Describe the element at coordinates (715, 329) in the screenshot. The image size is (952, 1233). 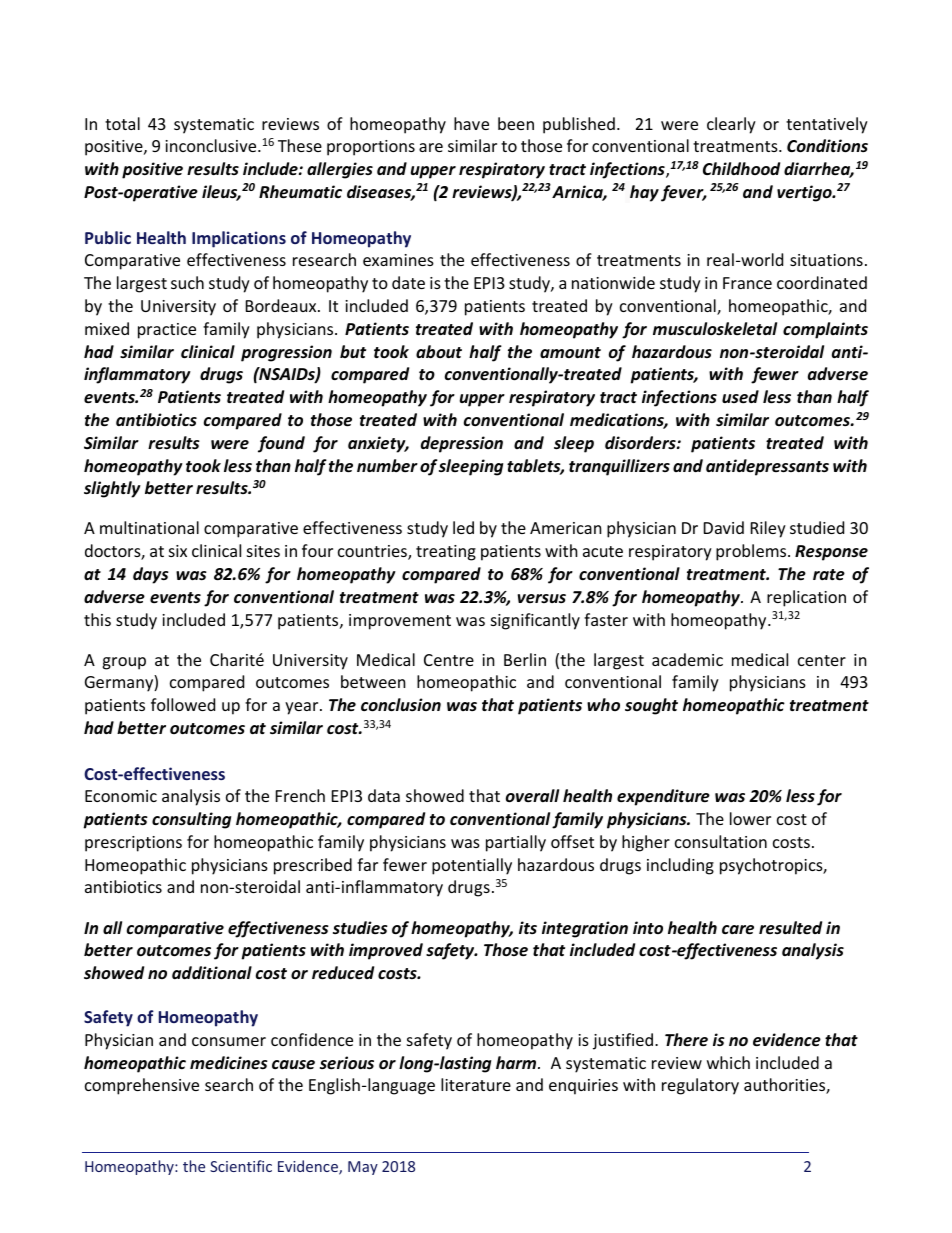
I see `musculoskeletal` at that location.
